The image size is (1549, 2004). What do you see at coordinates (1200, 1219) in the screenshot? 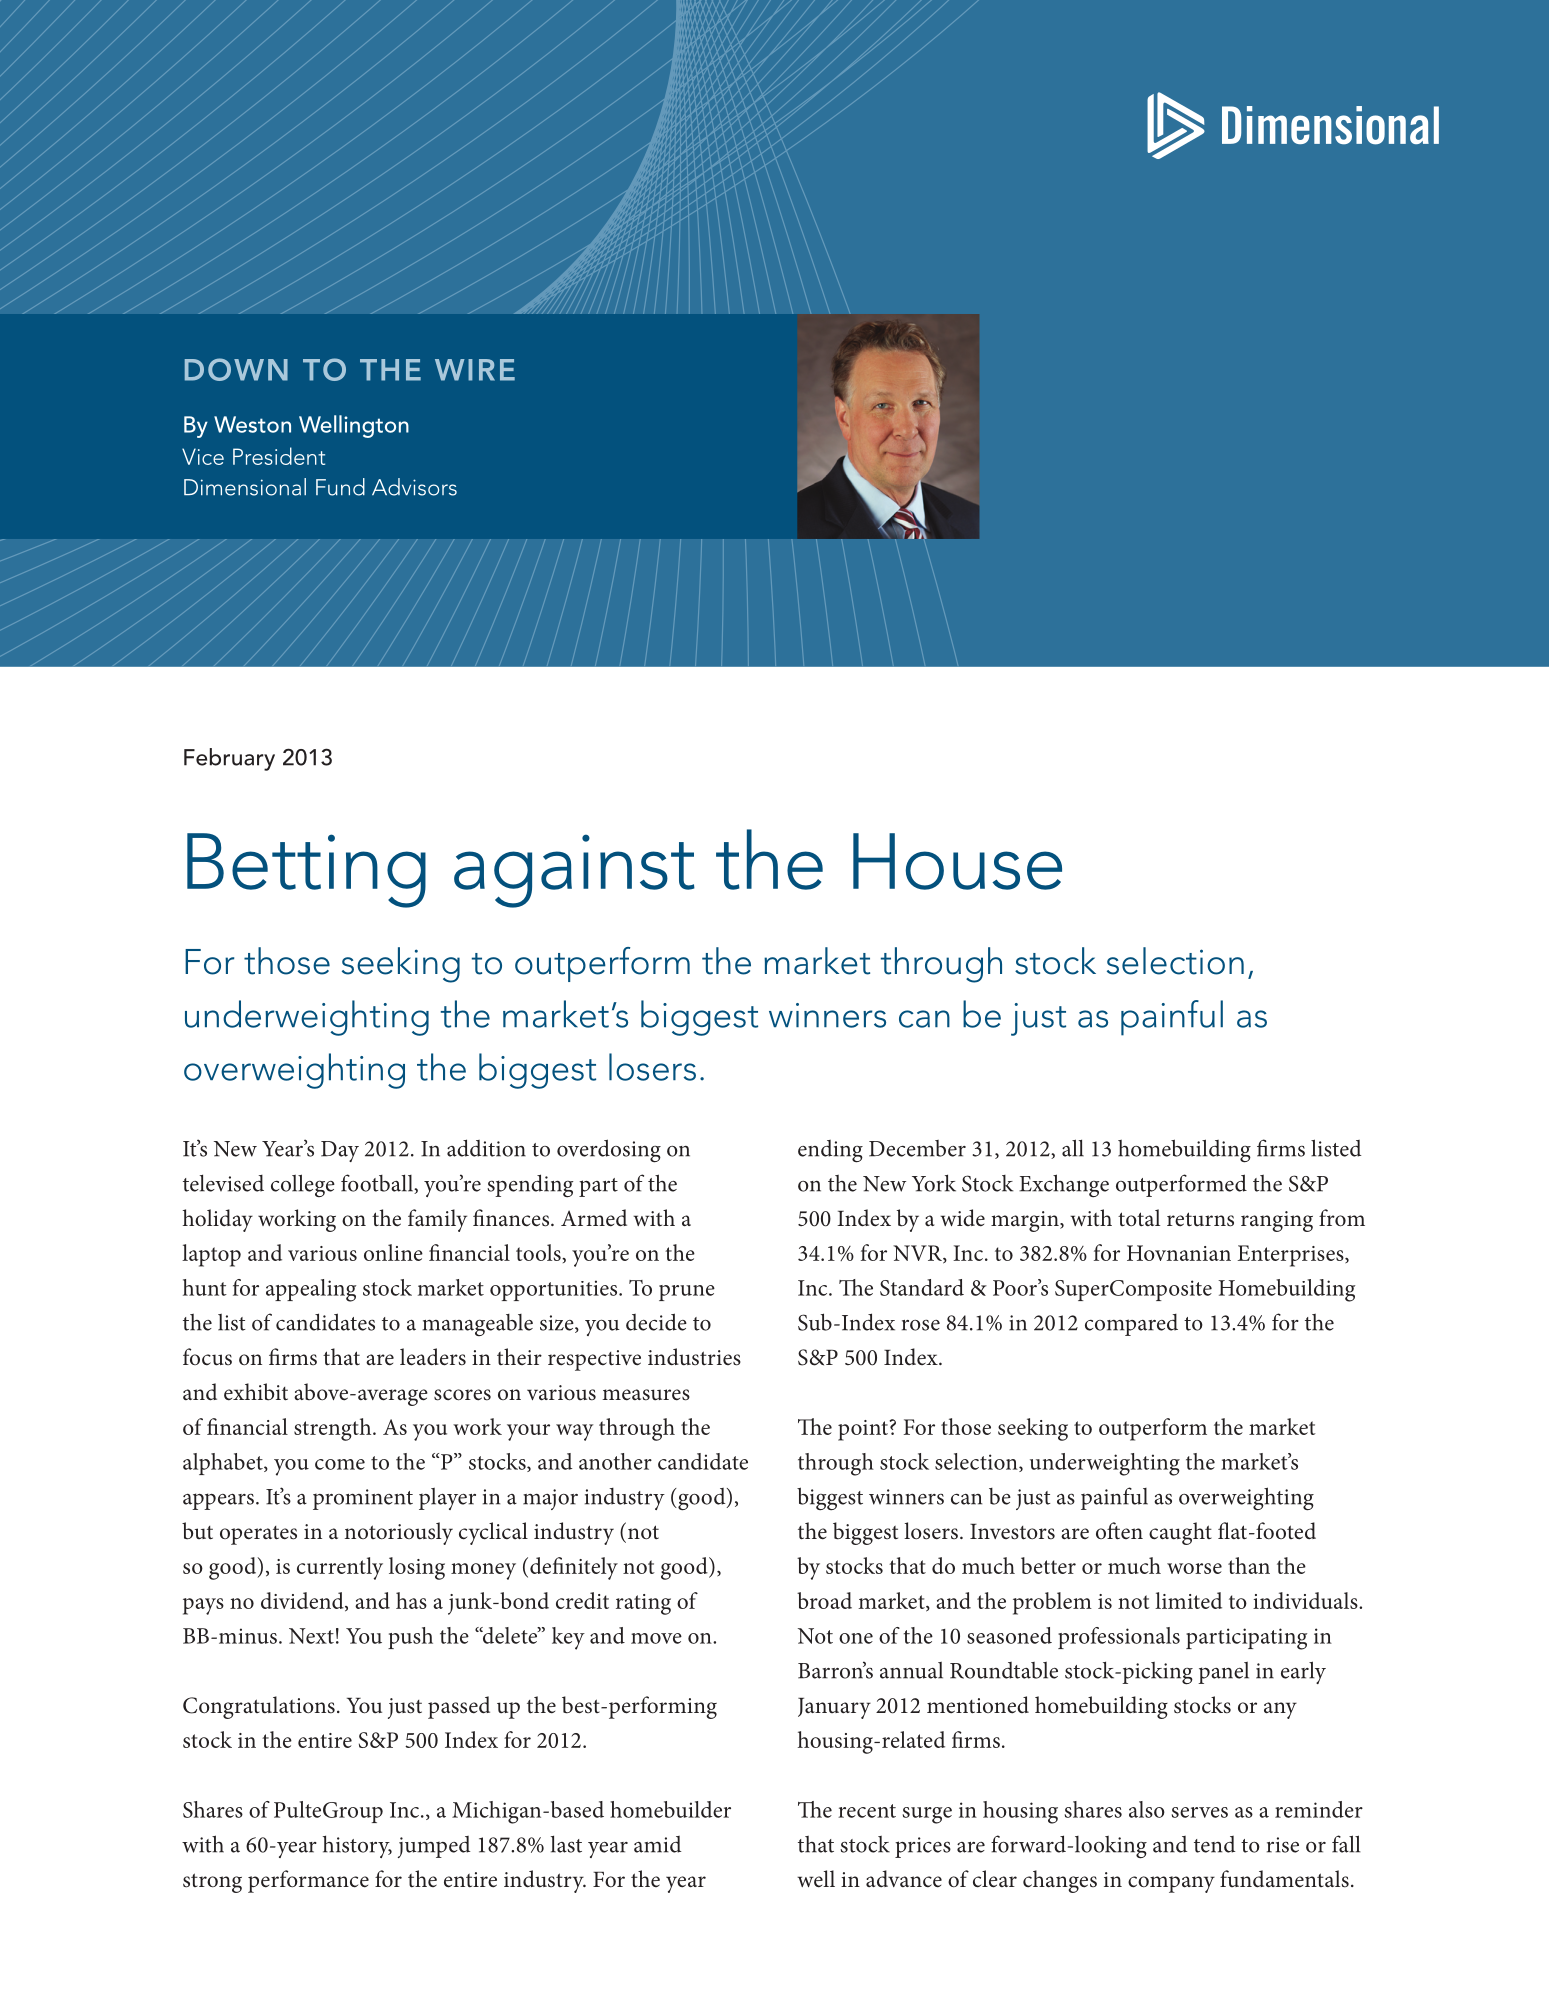
I see `returns` at bounding box center [1200, 1219].
